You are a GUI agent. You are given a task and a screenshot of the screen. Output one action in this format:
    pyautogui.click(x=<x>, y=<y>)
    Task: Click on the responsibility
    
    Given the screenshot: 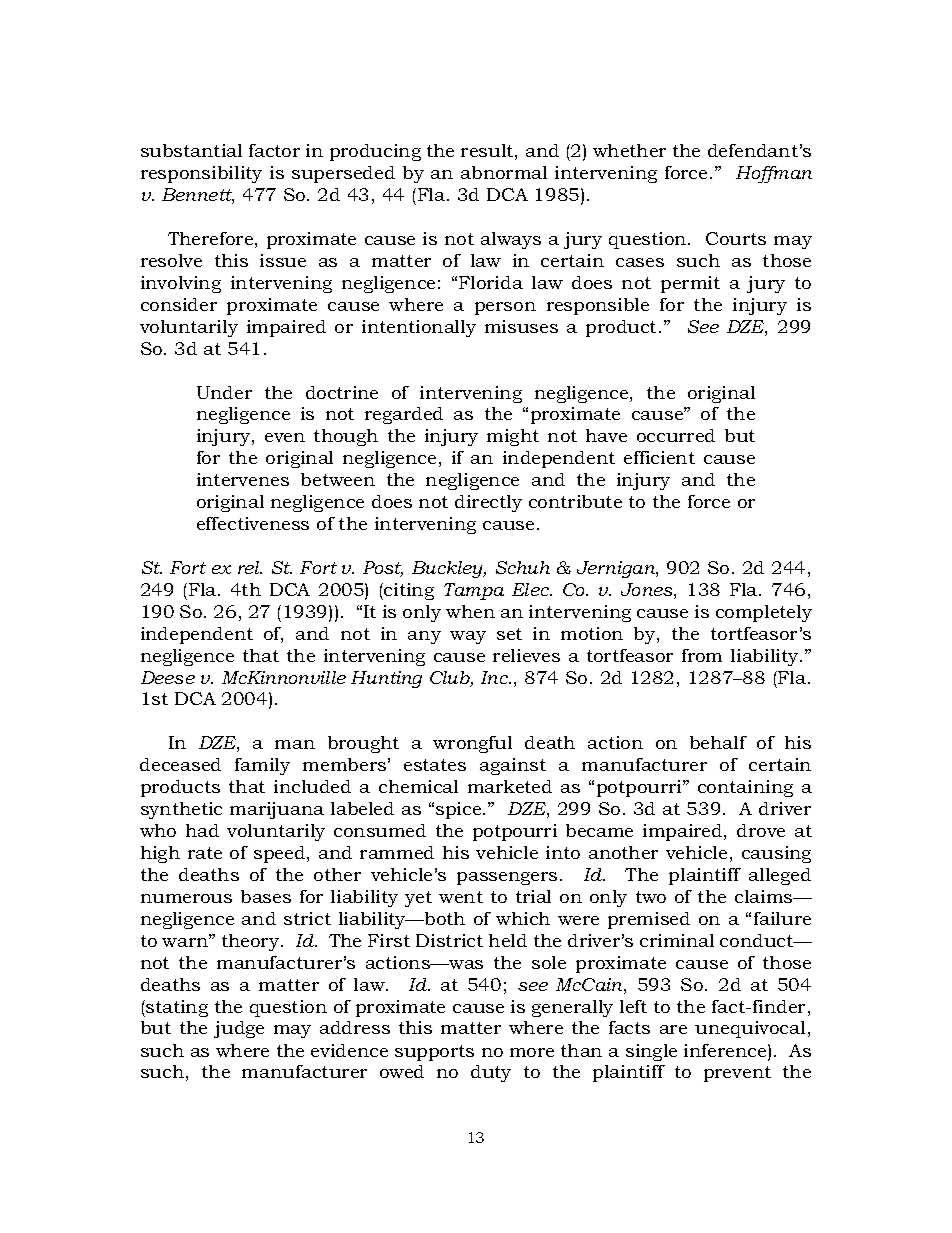 What is the action you would take?
    pyautogui.click(x=201, y=174)
